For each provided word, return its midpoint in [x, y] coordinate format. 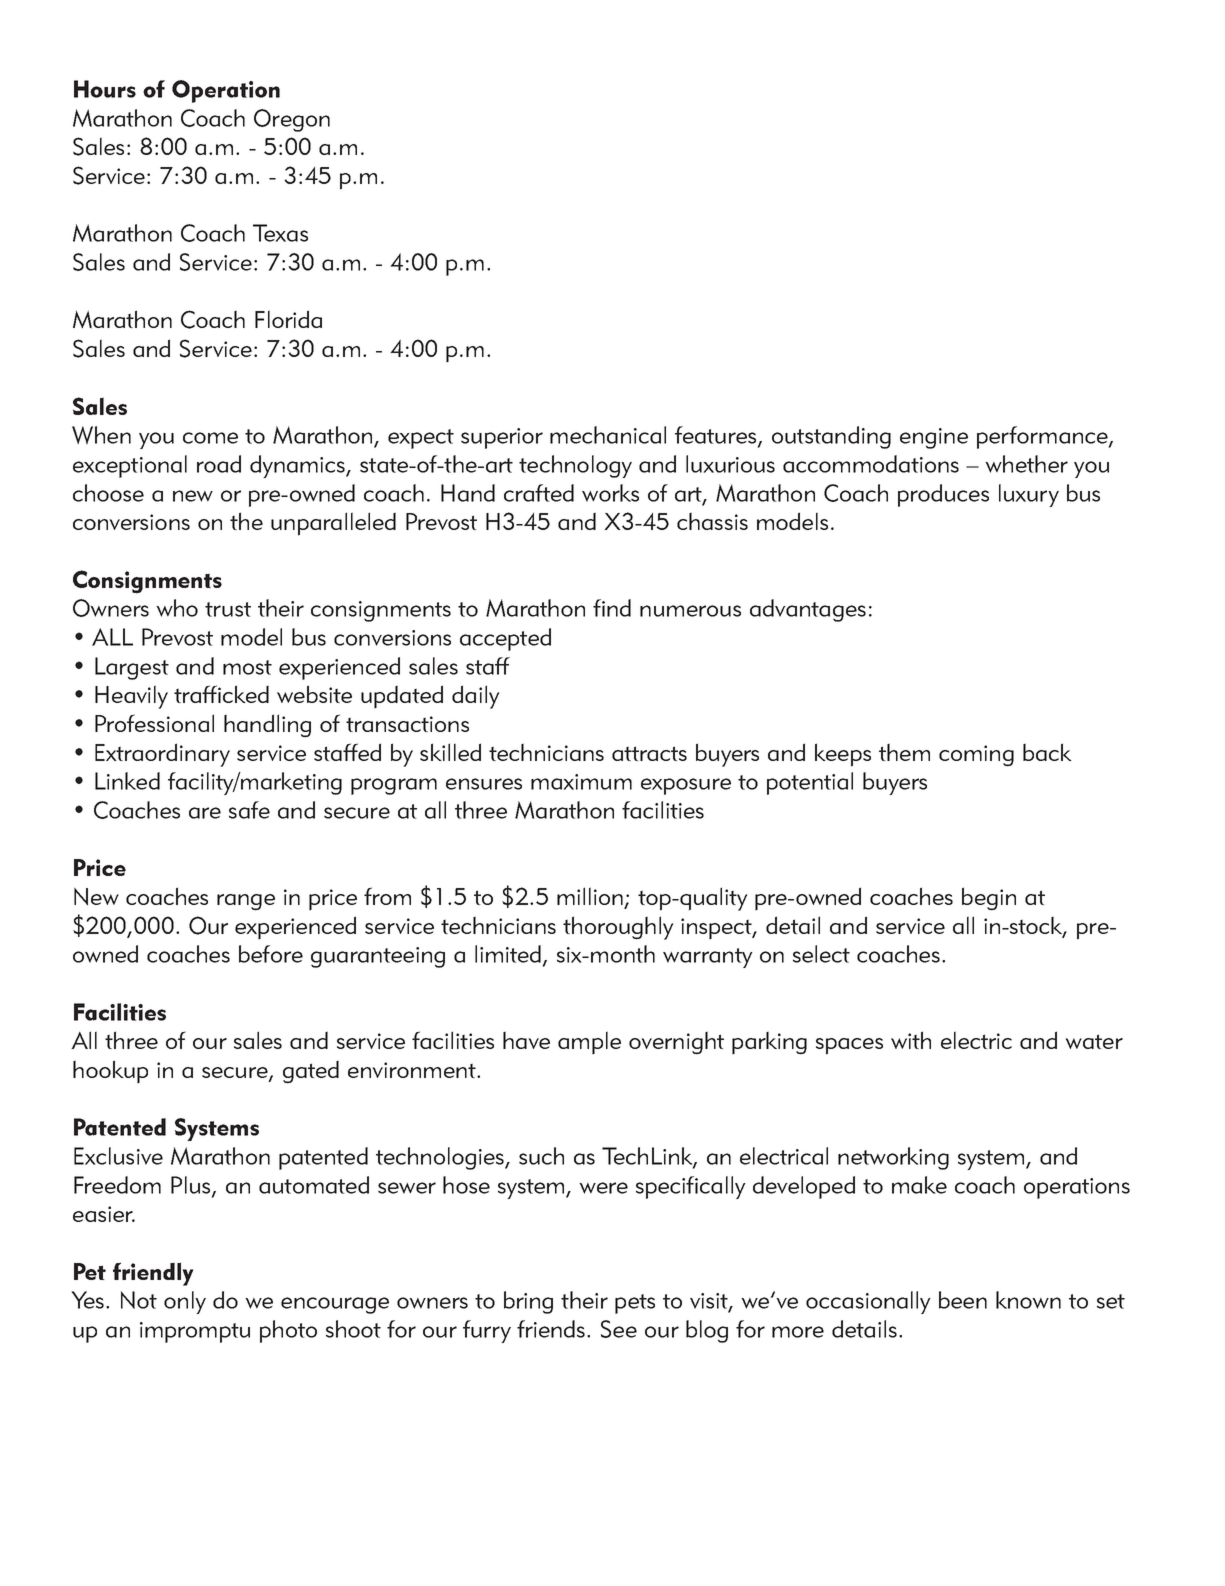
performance [1043, 437]
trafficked [221, 694]
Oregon [292, 120]
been [963, 1300]
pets [635, 1304]
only [185, 1302]
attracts [649, 753]
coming [976, 756]
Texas [280, 233]
